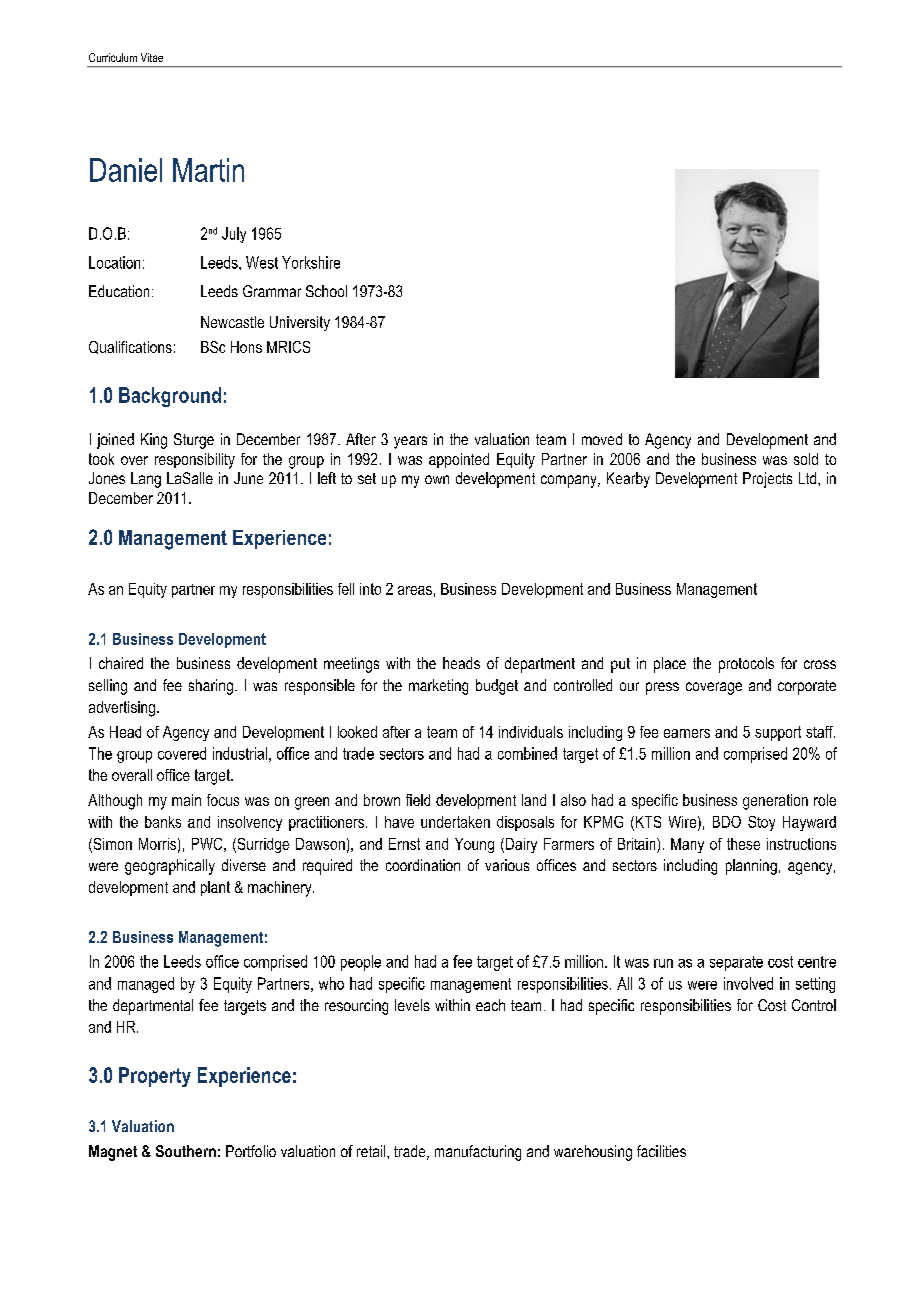 The image size is (924, 1308). What do you see at coordinates (602, 439) in the screenshot?
I see `moved` at bounding box center [602, 439].
